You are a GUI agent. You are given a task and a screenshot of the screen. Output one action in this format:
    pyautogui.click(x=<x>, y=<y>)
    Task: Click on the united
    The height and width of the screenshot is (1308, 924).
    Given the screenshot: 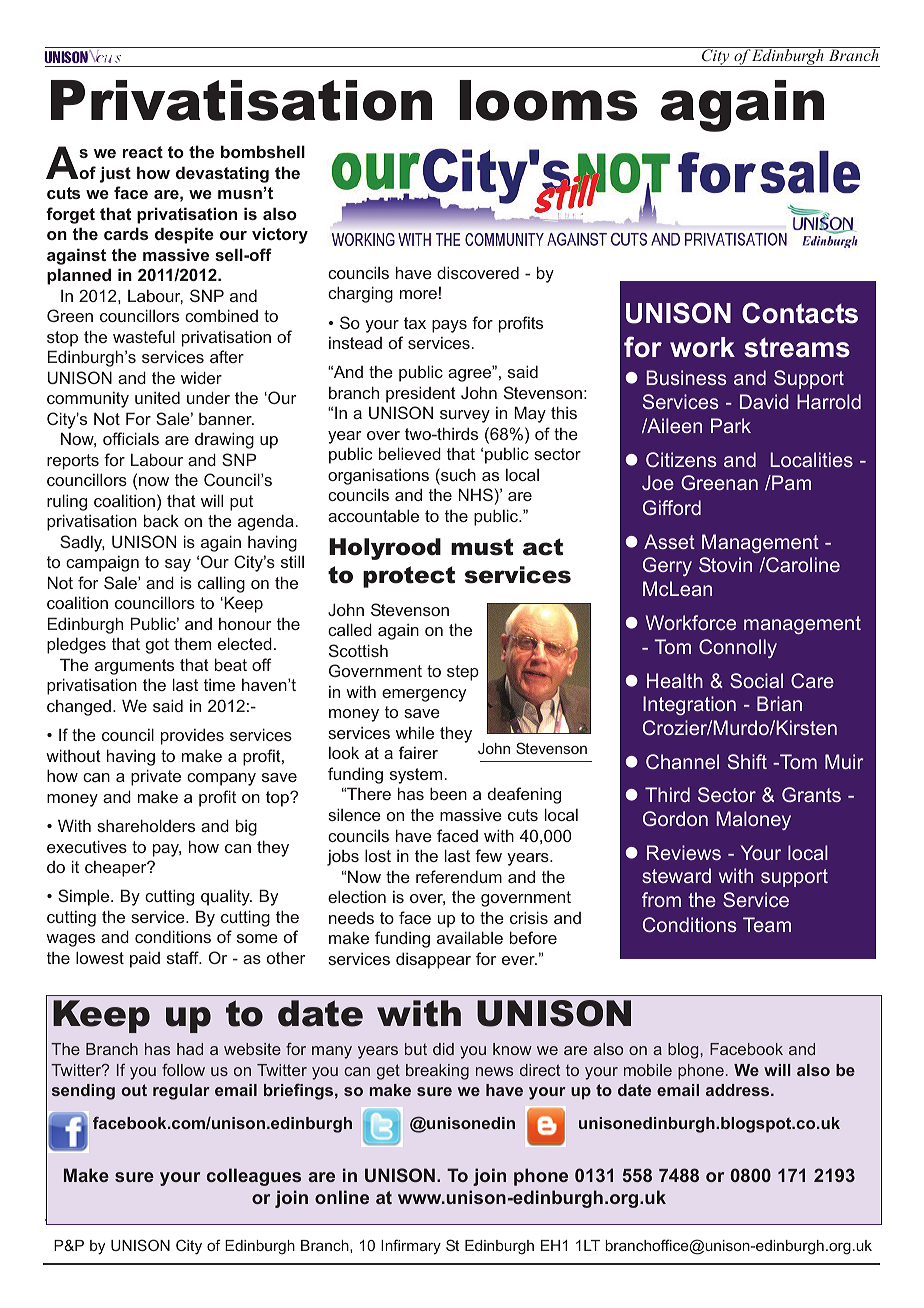 What is the action you would take?
    pyautogui.click(x=157, y=397)
